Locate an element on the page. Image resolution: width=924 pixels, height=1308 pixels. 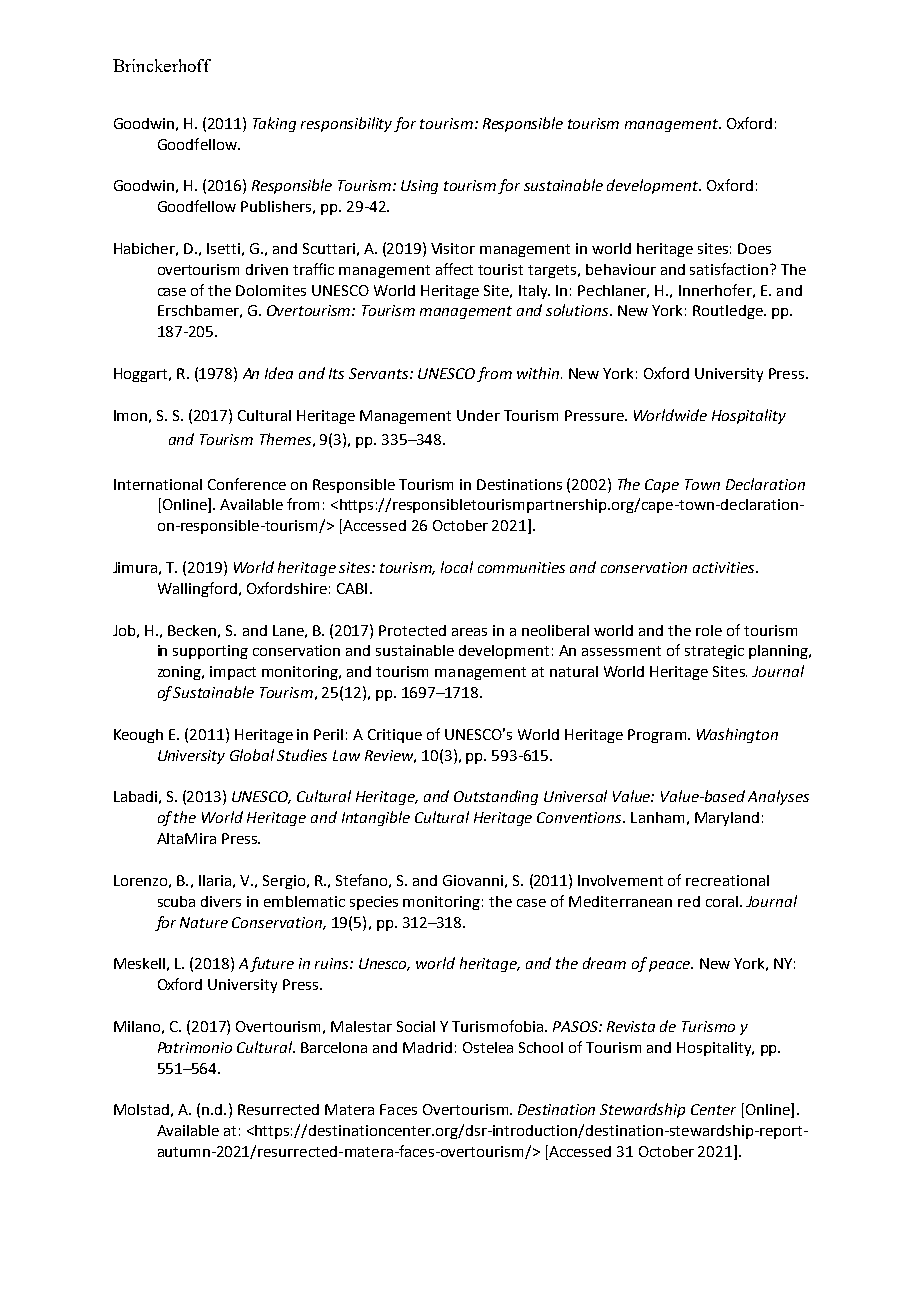
Maryland is located at coordinates (727, 819).
